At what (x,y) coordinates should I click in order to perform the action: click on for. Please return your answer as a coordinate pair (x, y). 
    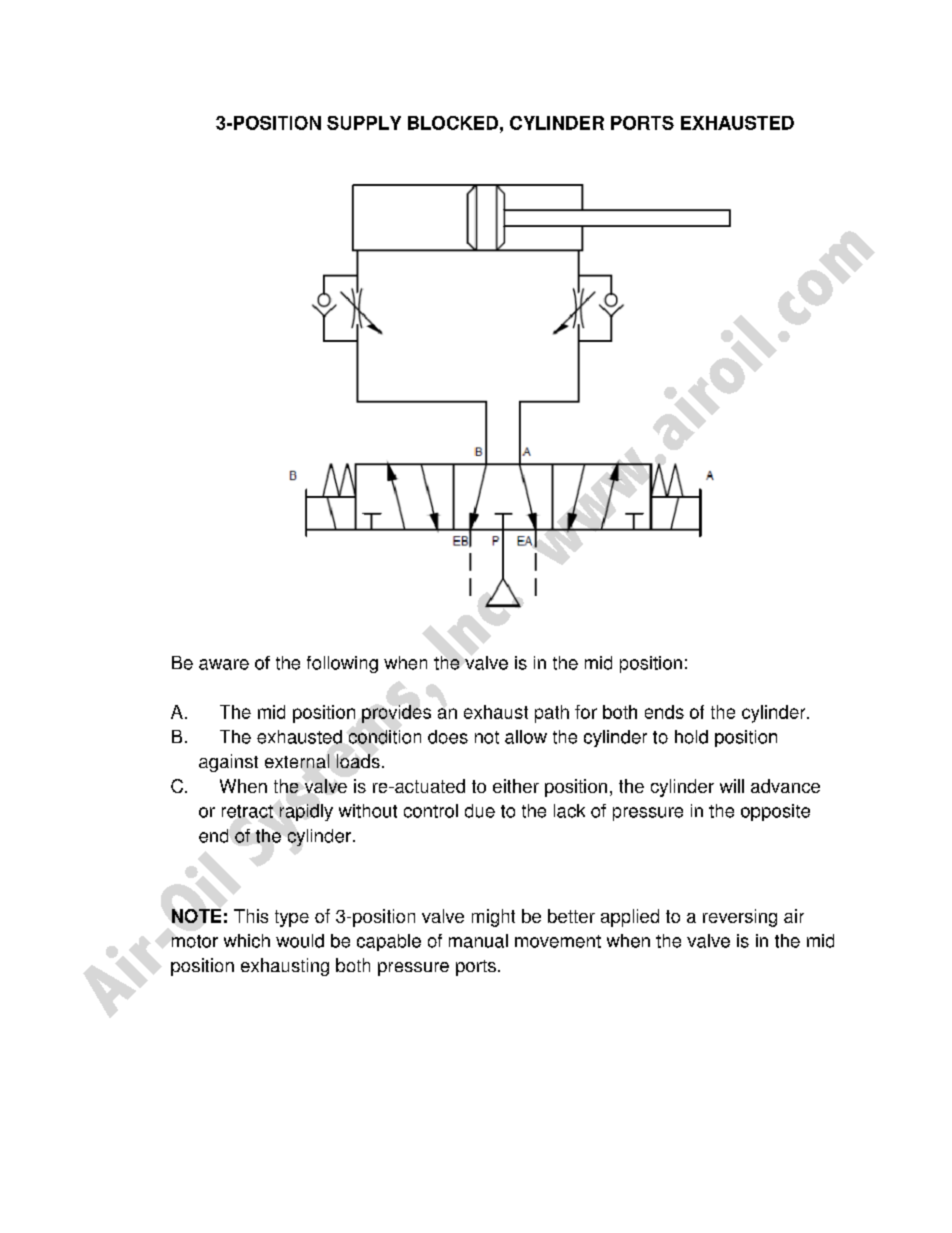
    Looking at the image, I should click on (586, 712).
